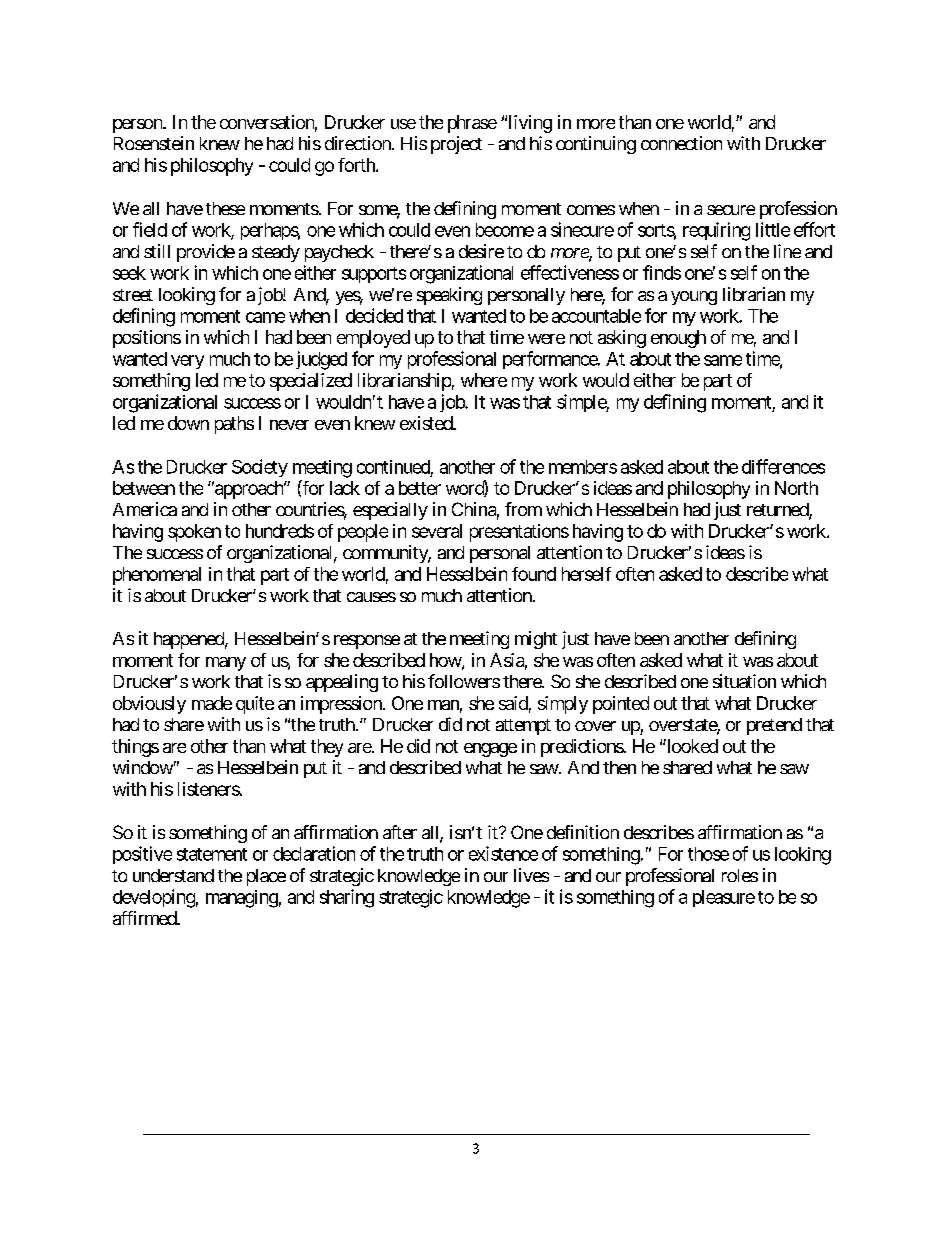  Describe the element at coordinates (242, 899) in the document. I see `managing` at that location.
